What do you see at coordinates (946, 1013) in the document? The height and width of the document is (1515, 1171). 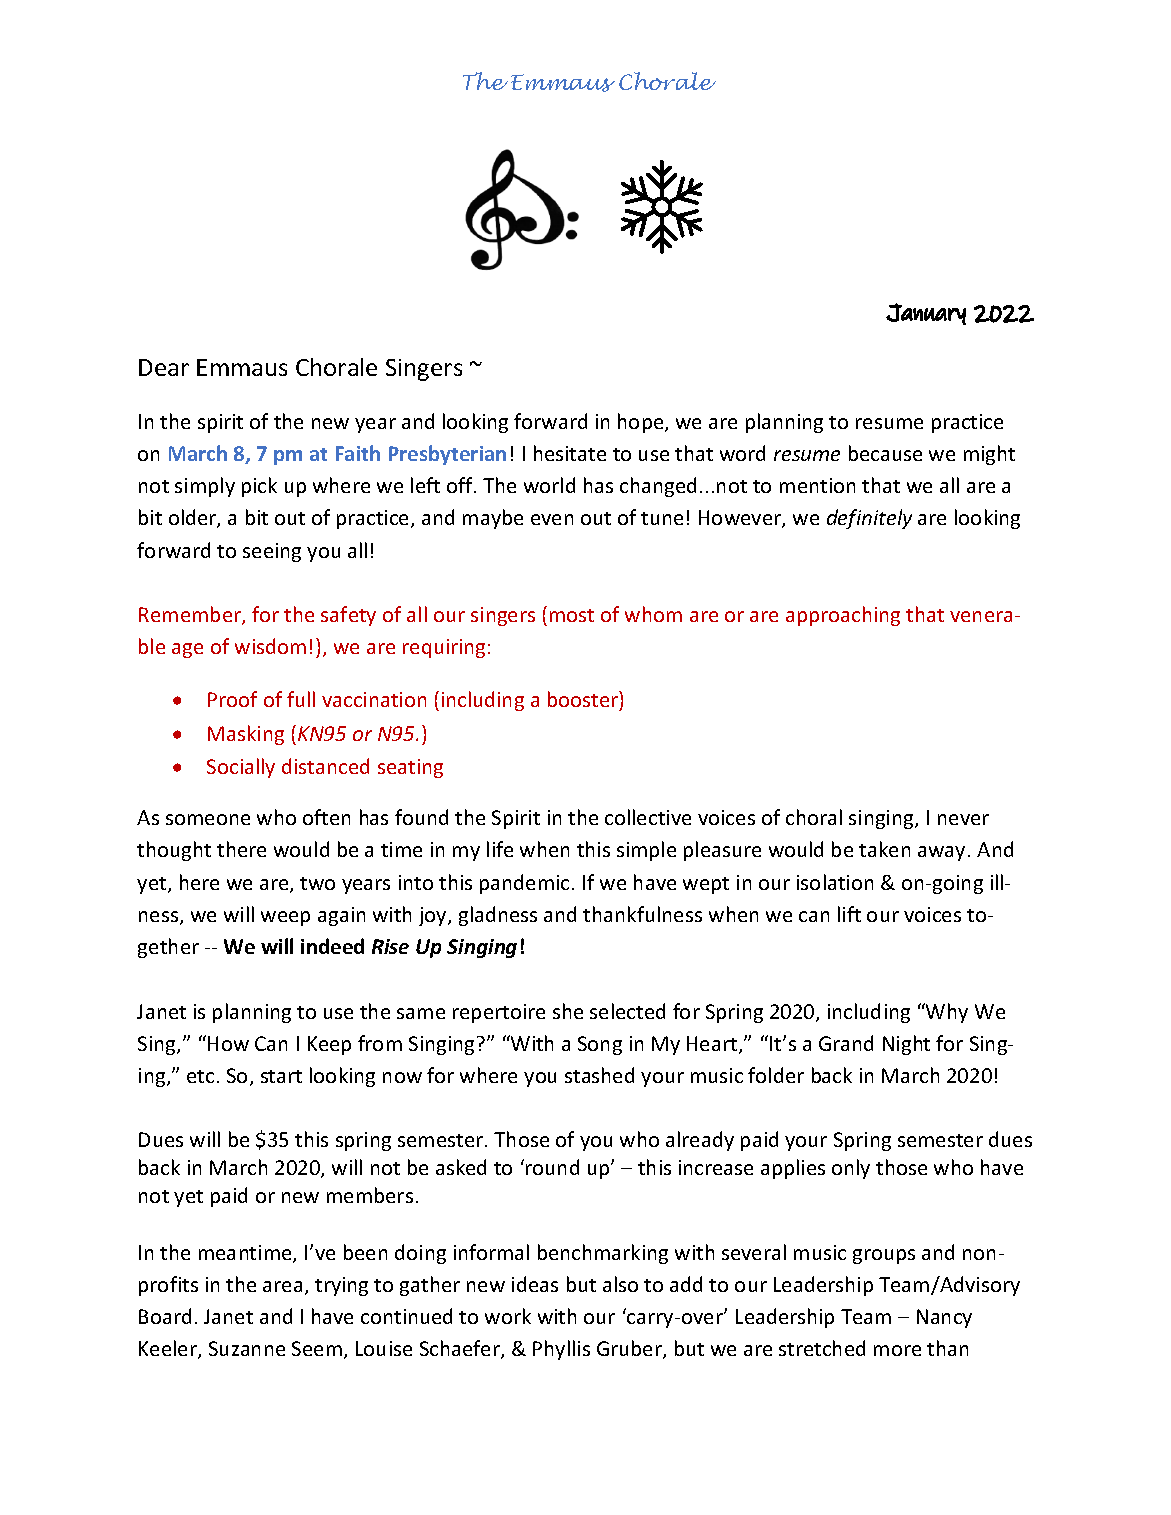 I see `Why` at bounding box center [946, 1013].
